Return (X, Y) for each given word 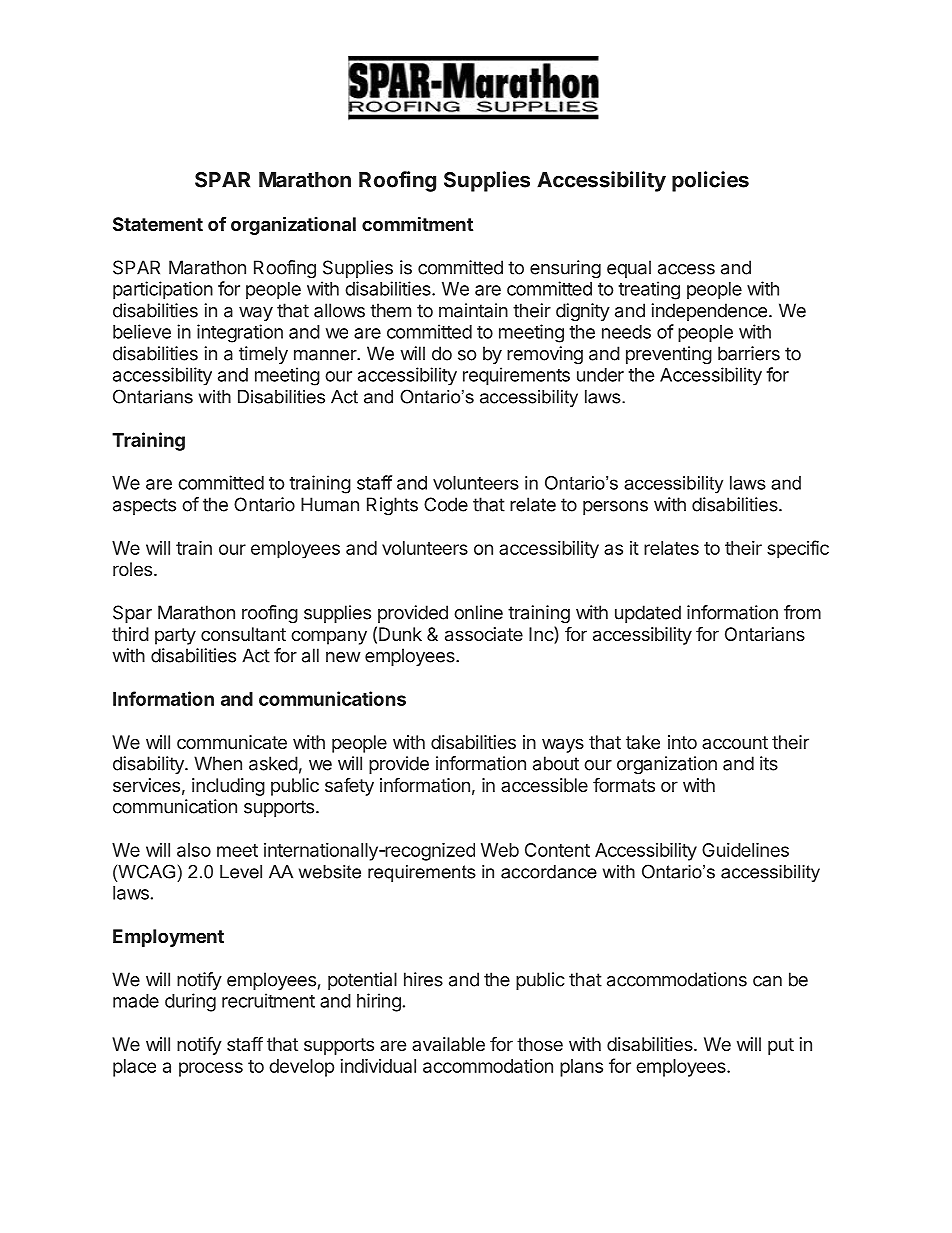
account (735, 742)
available (448, 1044)
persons (615, 508)
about (556, 763)
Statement (158, 224)
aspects (144, 506)
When (218, 763)
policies (710, 181)
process (211, 1069)
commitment (417, 223)
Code (446, 504)
